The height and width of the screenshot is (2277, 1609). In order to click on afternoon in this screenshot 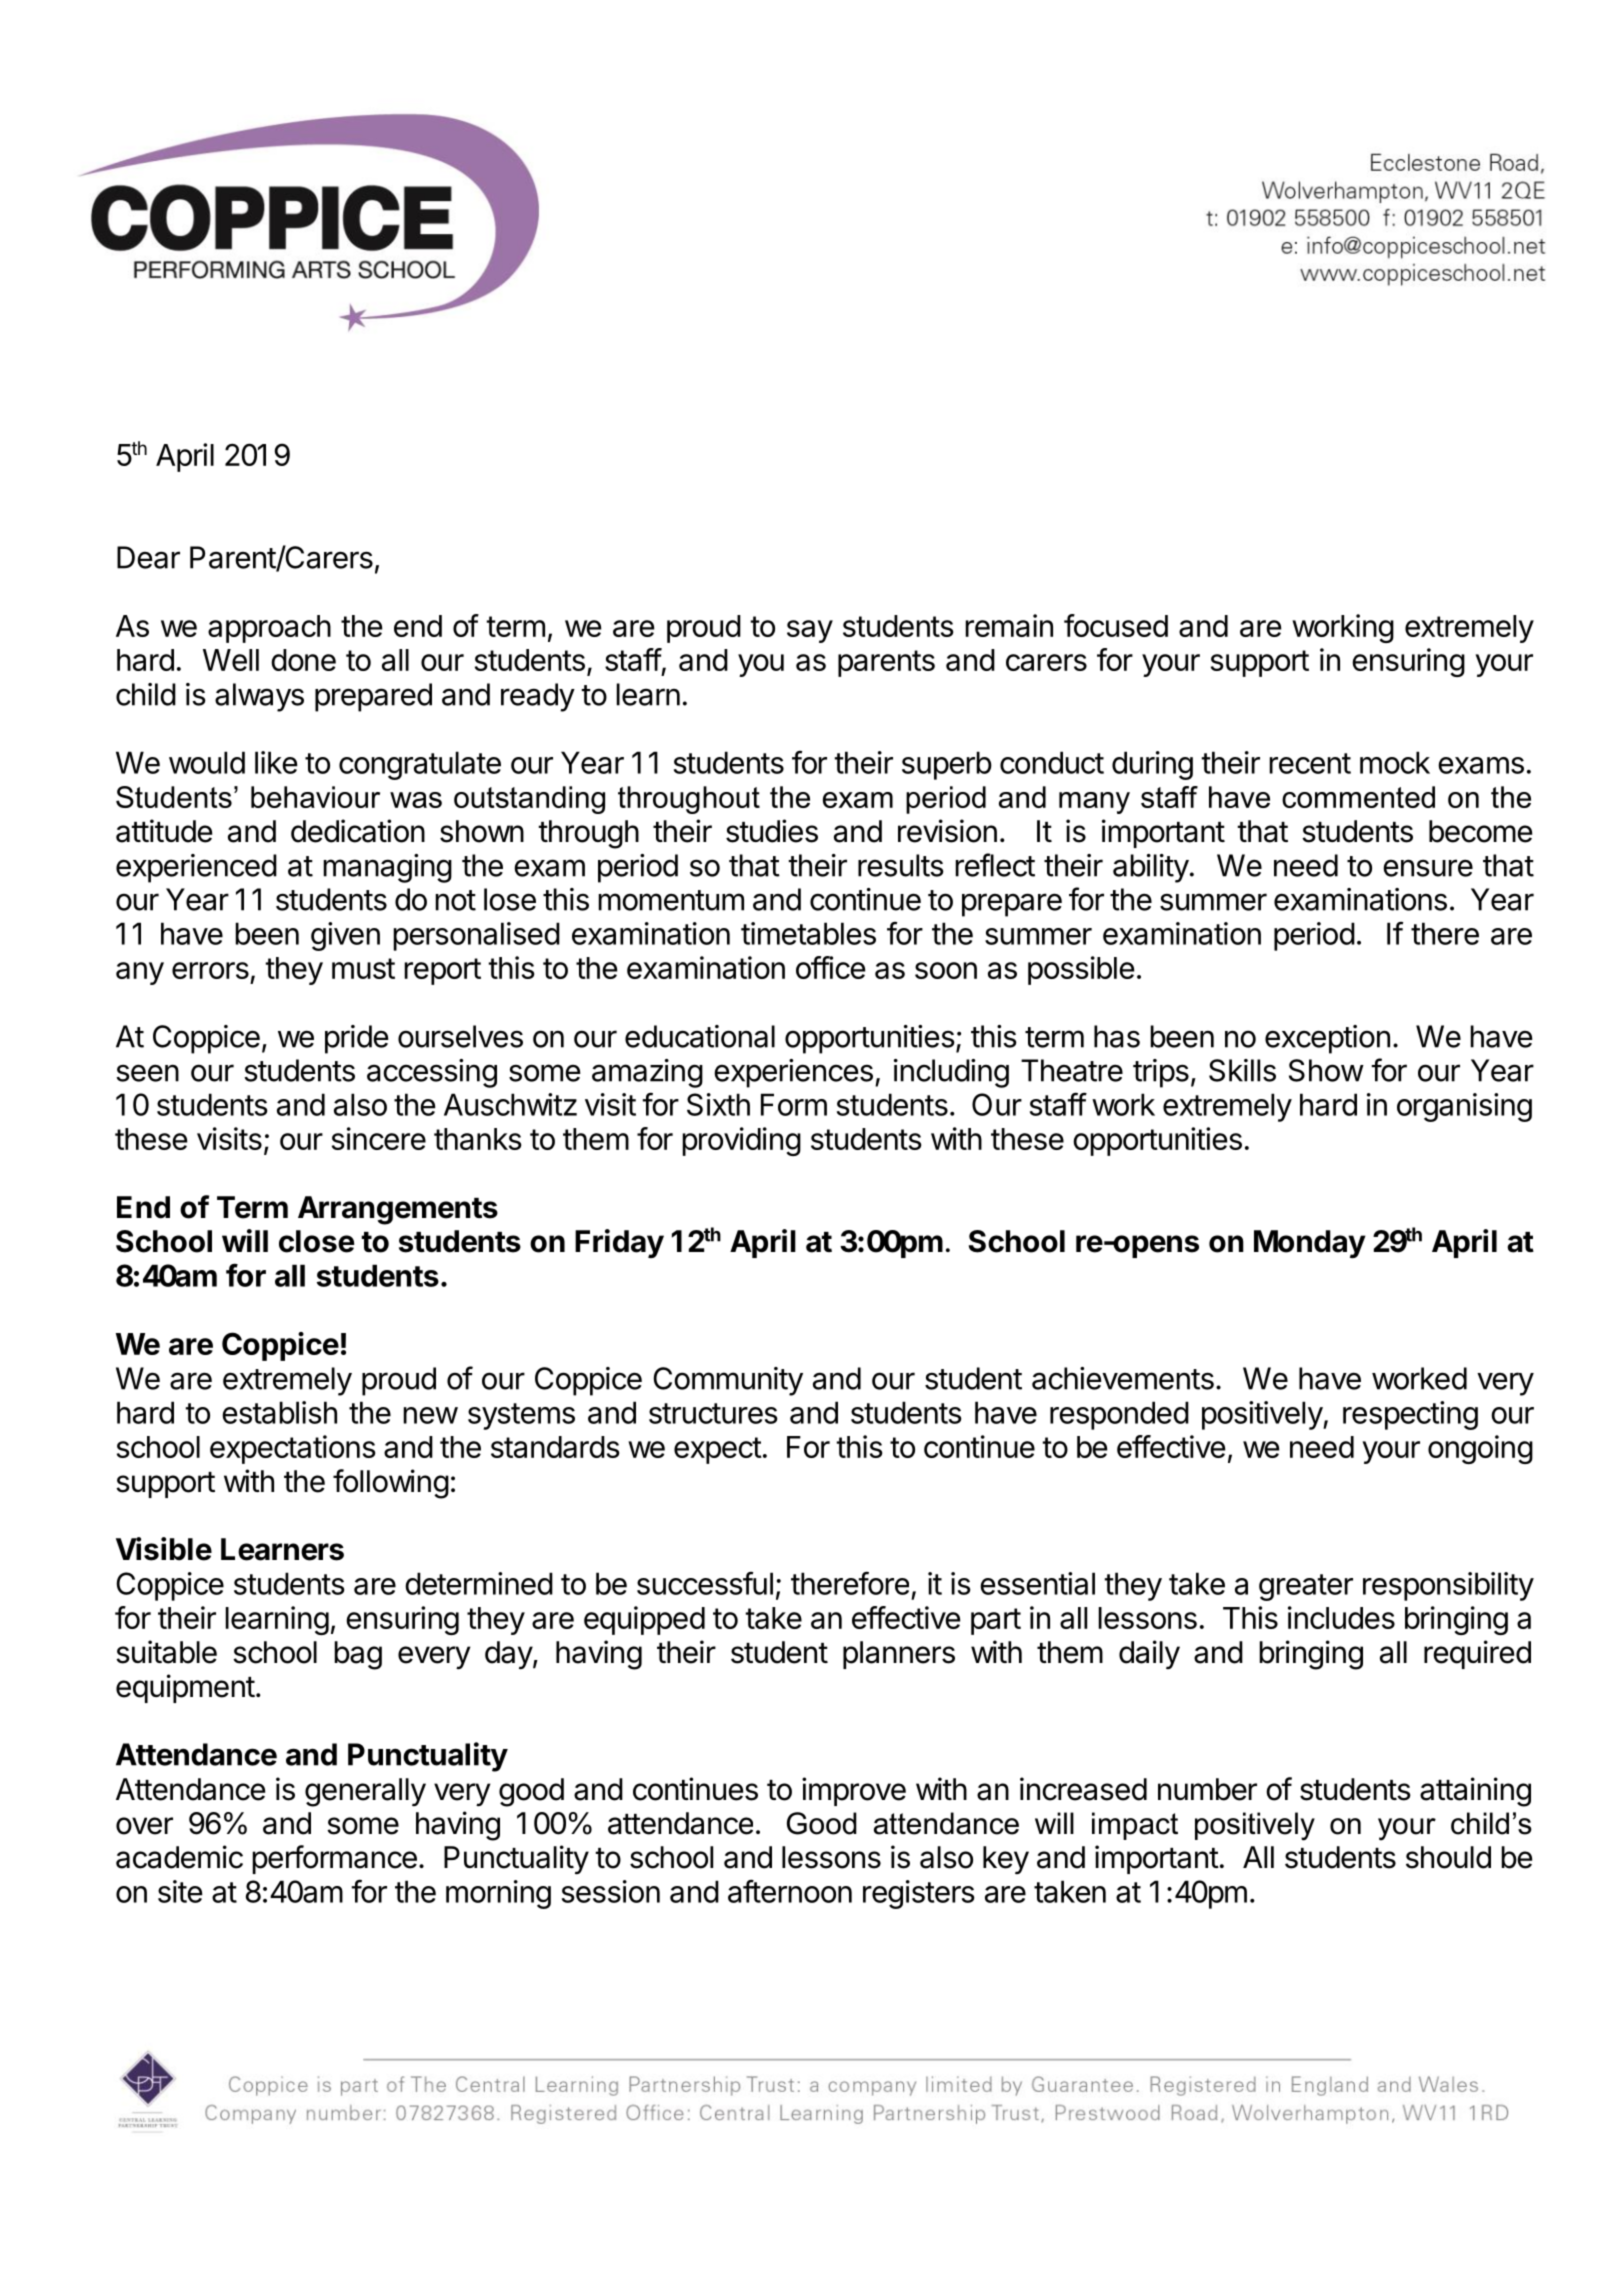, I will do `click(790, 1891)`.
